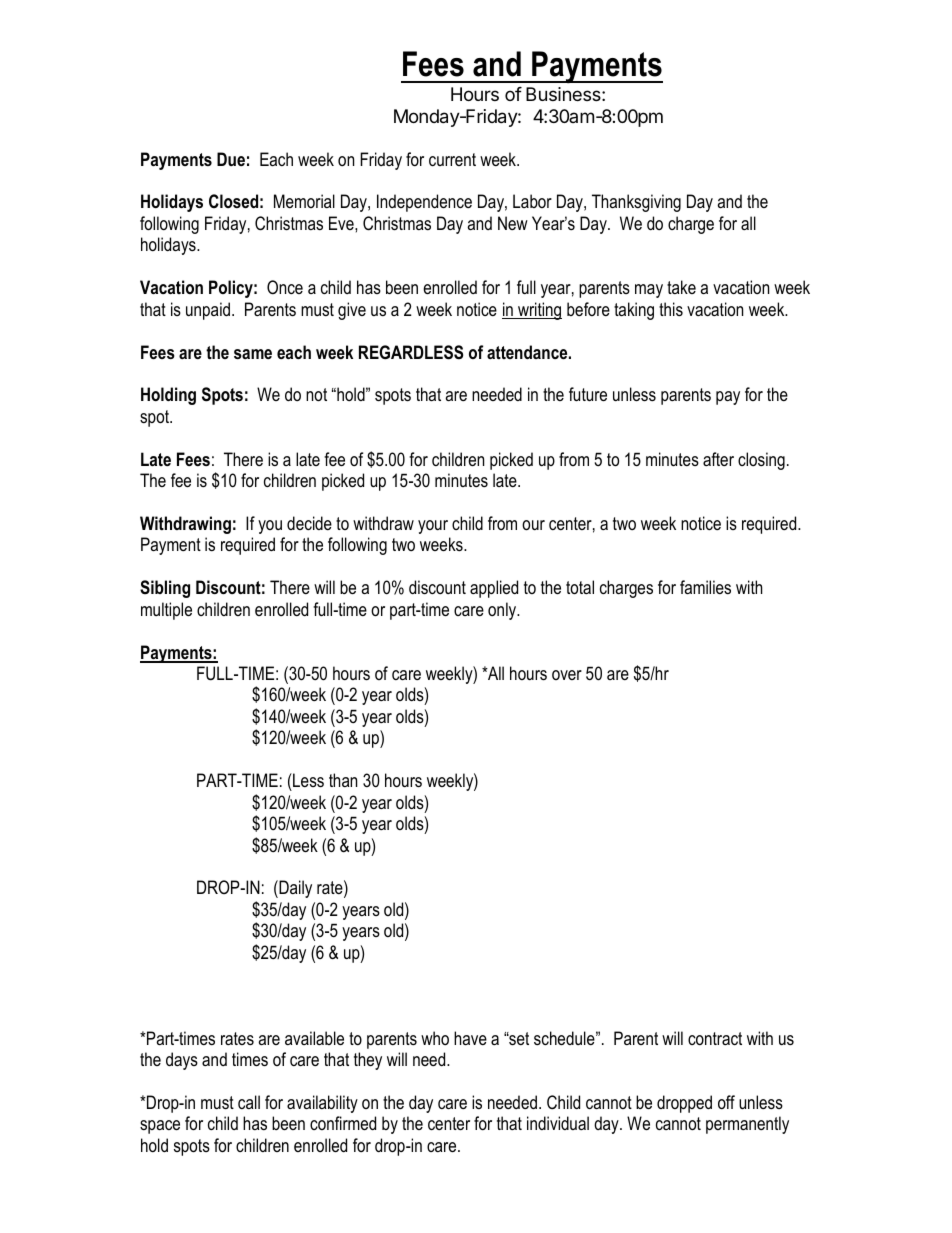 Image resolution: width=952 pixels, height=1233 pixels. Describe the element at coordinates (166, 611) in the page. I see `multiple` at that location.
